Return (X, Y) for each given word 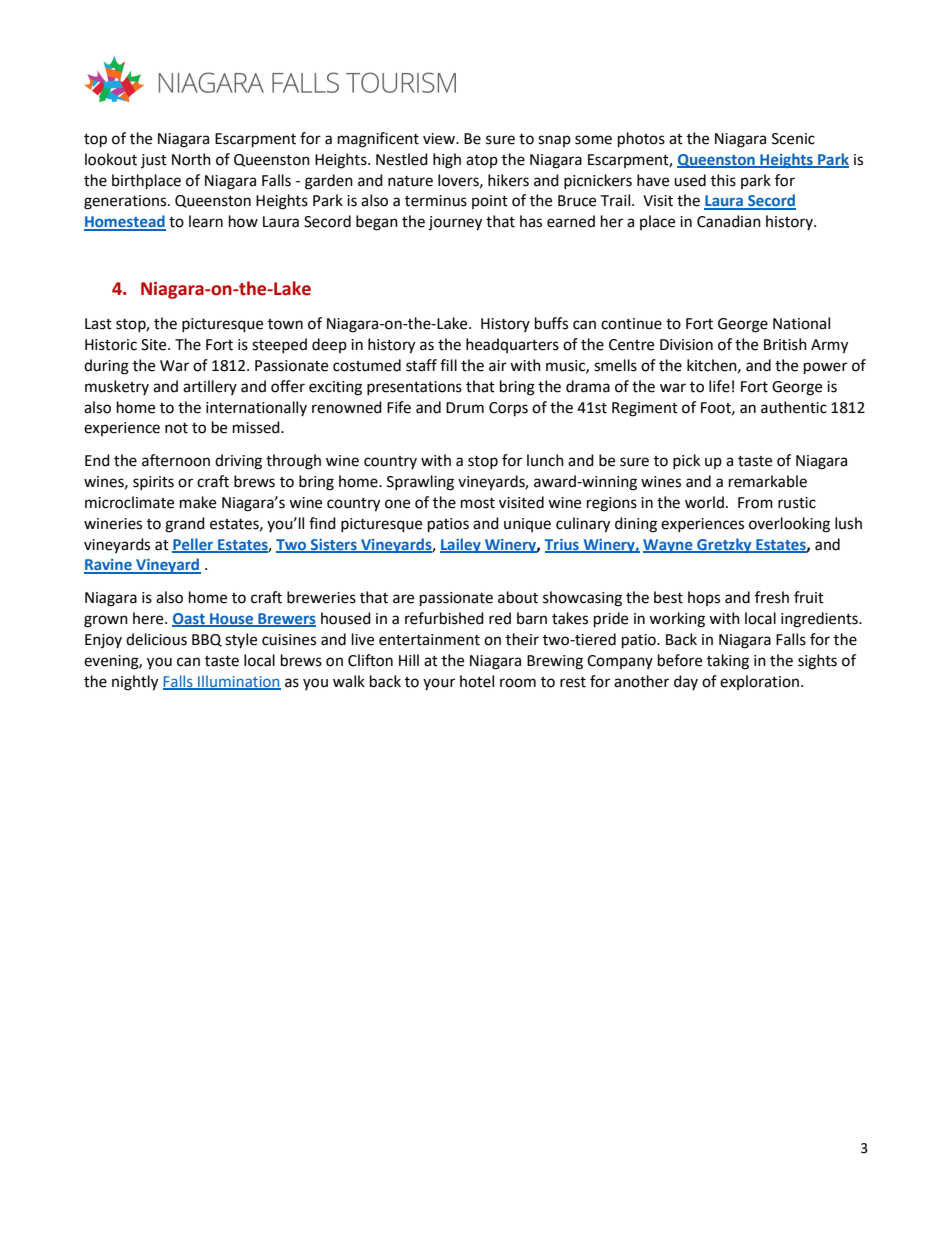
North (191, 159)
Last (98, 324)
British (785, 344)
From (755, 503)
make (198, 502)
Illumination (238, 682)
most (478, 503)
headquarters (512, 345)
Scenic (793, 139)
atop (482, 161)
